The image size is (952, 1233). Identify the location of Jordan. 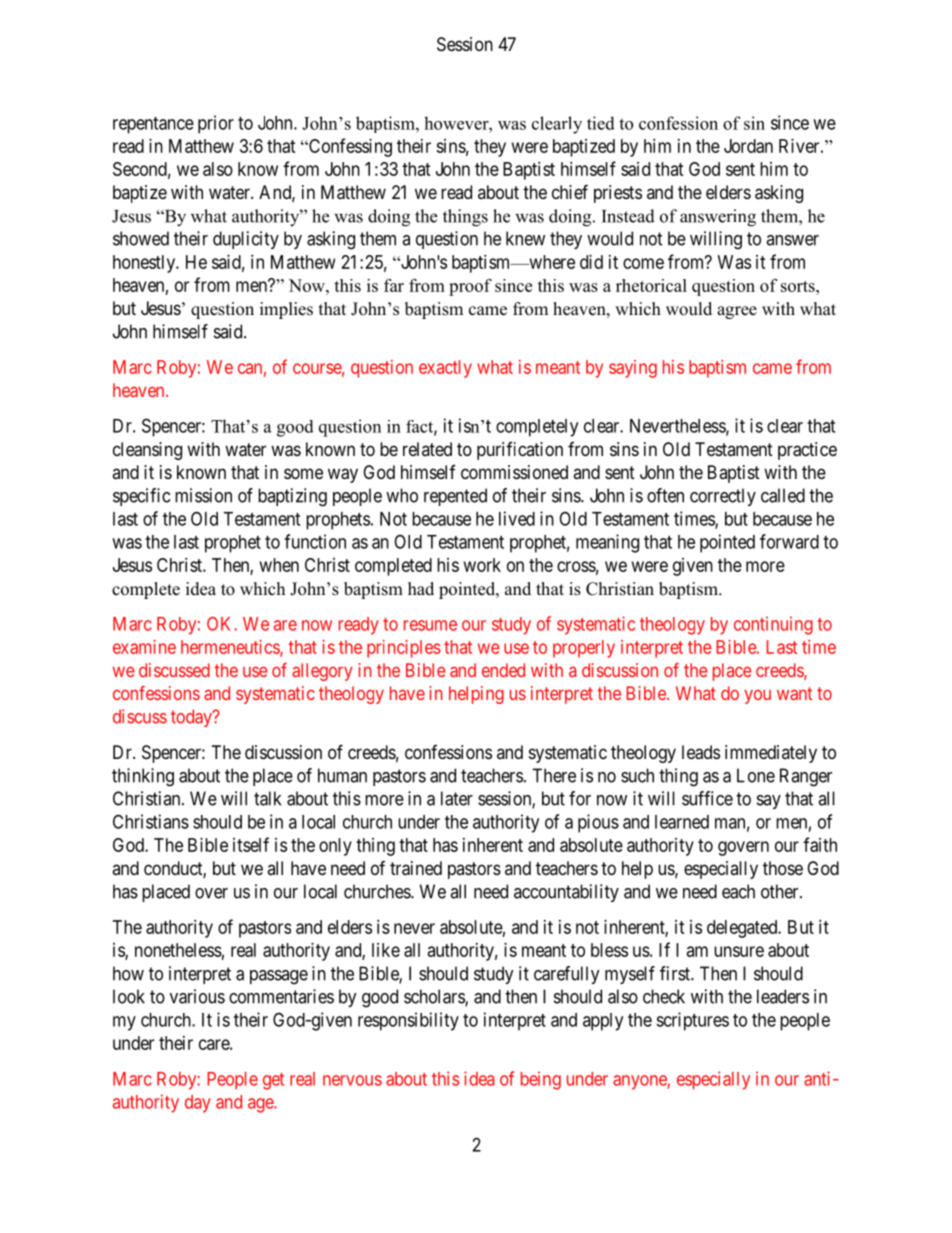
(748, 146).
